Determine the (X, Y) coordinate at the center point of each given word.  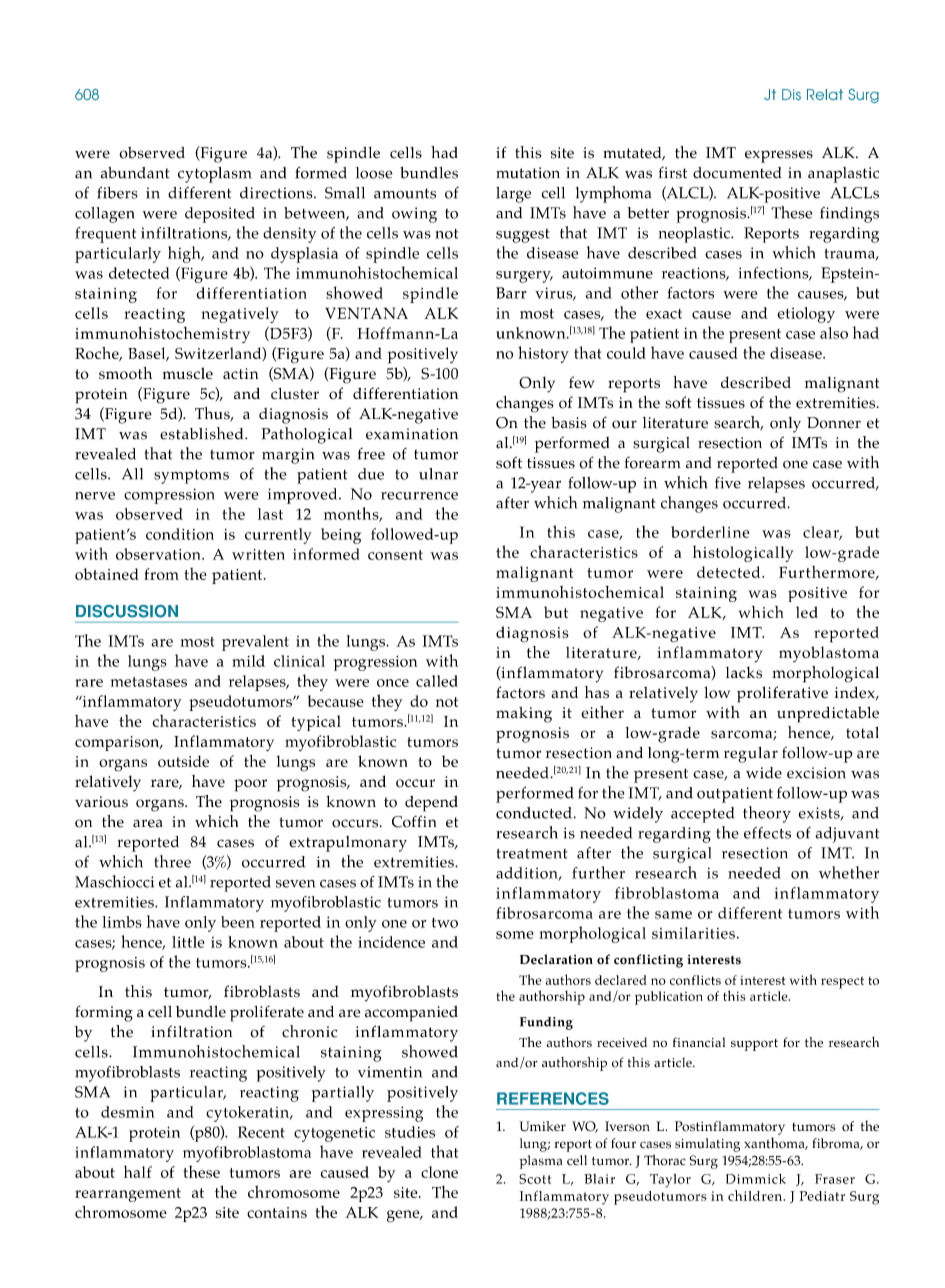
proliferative (782, 694)
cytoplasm (214, 175)
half (138, 1171)
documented (737, 173)
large (513, 195)
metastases (149, 682)
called (437, 681)
